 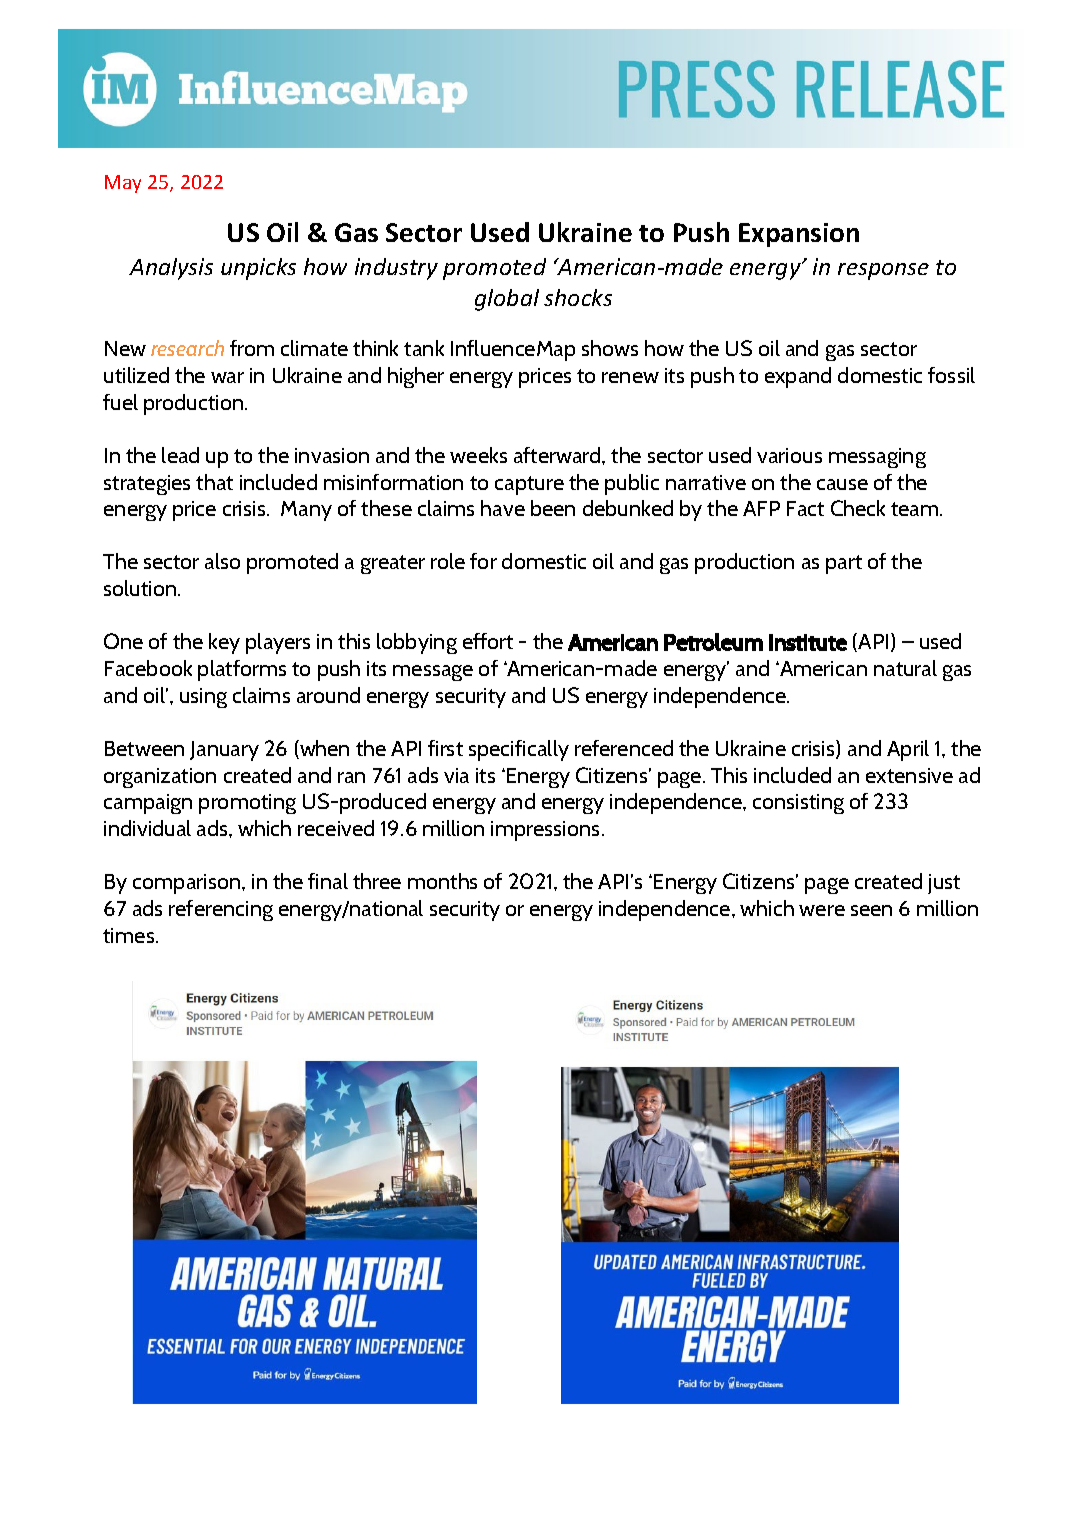 I want to click on effort, so click(x=488, y=641).
